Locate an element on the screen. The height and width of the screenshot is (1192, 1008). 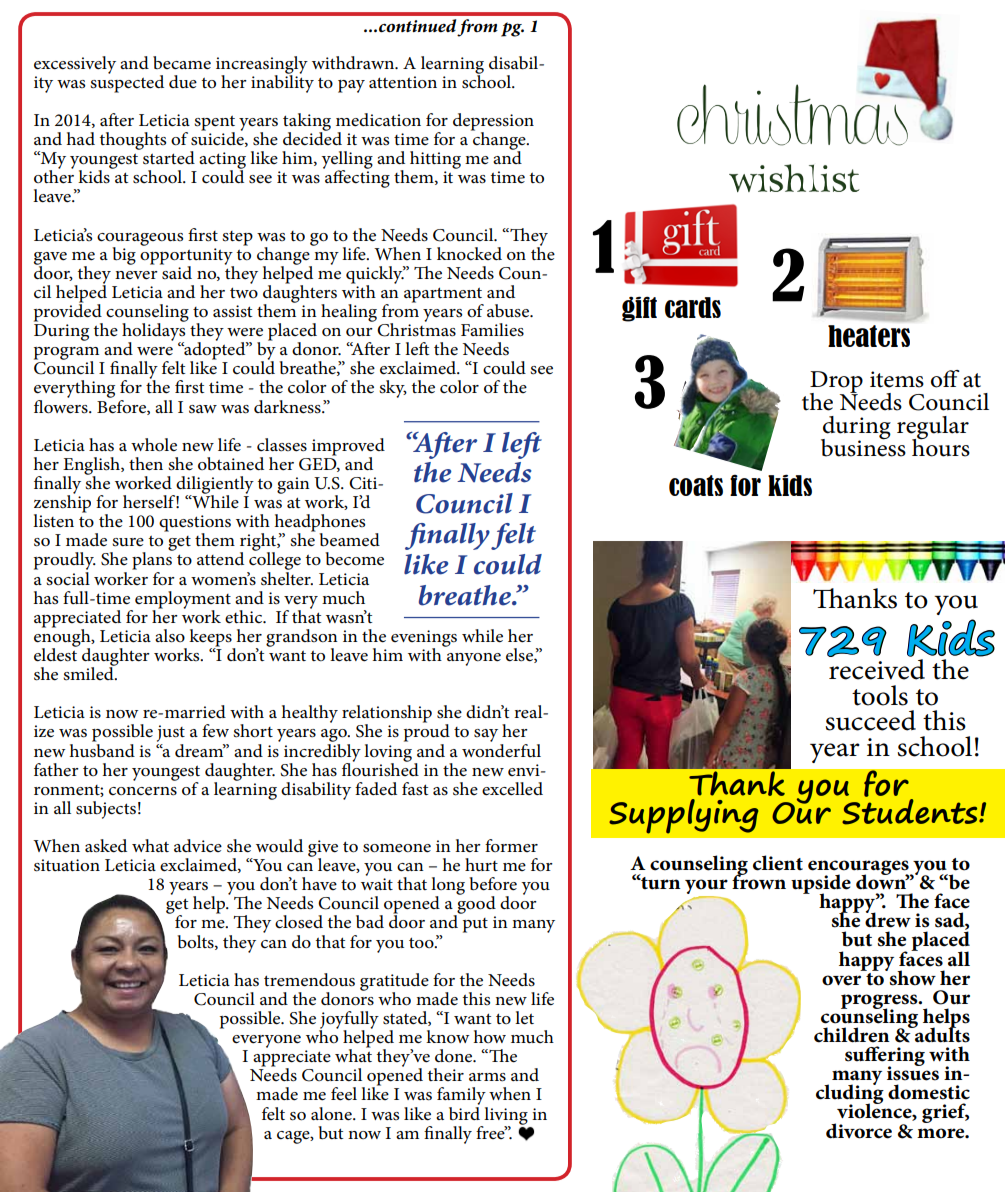
alone is located at coordinates (332, 1114).
